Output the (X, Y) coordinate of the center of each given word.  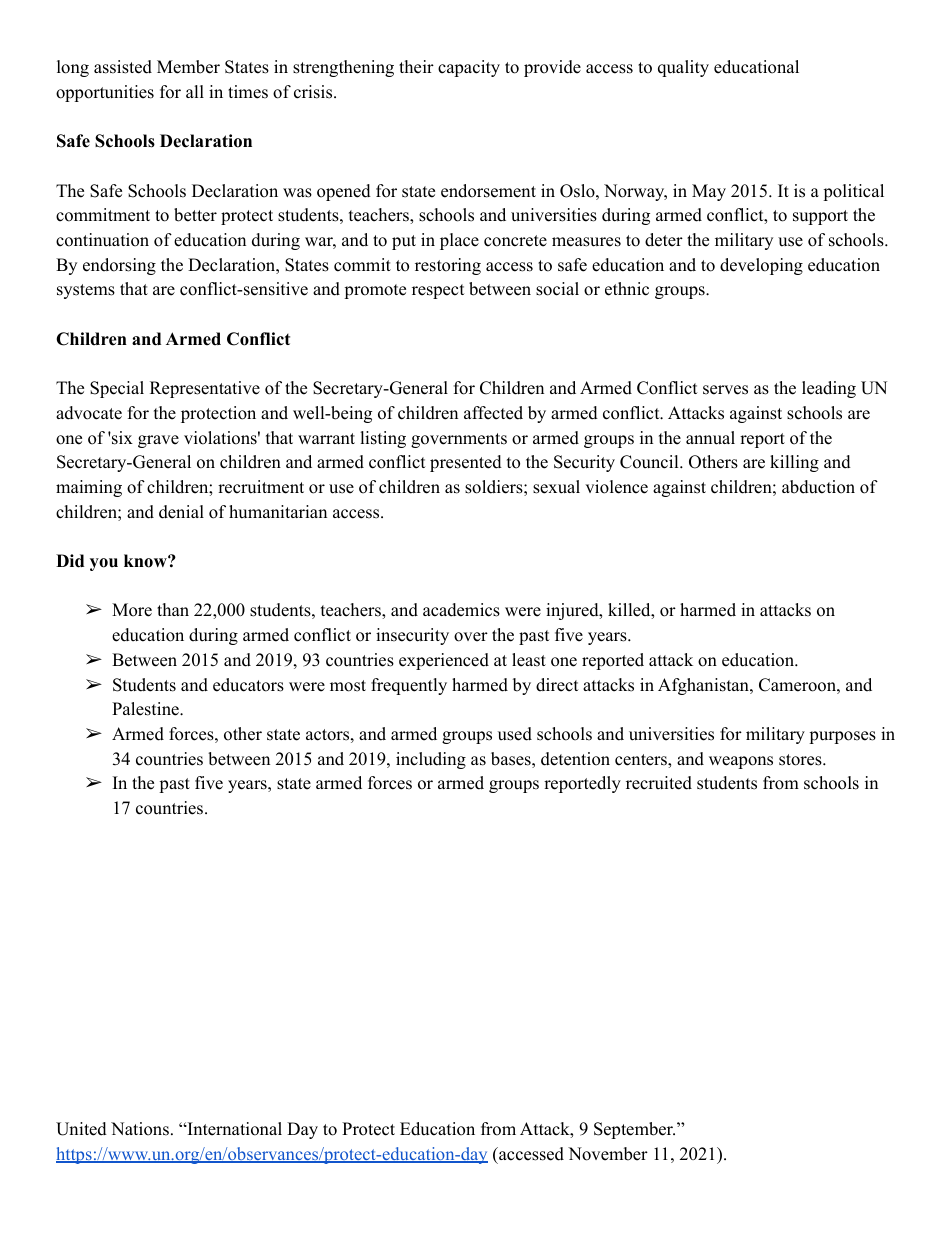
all (195, 91)
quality (683, 68)
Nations (140, 1129)
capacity (469, 68)
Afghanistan (704, 686)
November (608, 1154)
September (634, 1130)
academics (461, 610)
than (173, 609)
